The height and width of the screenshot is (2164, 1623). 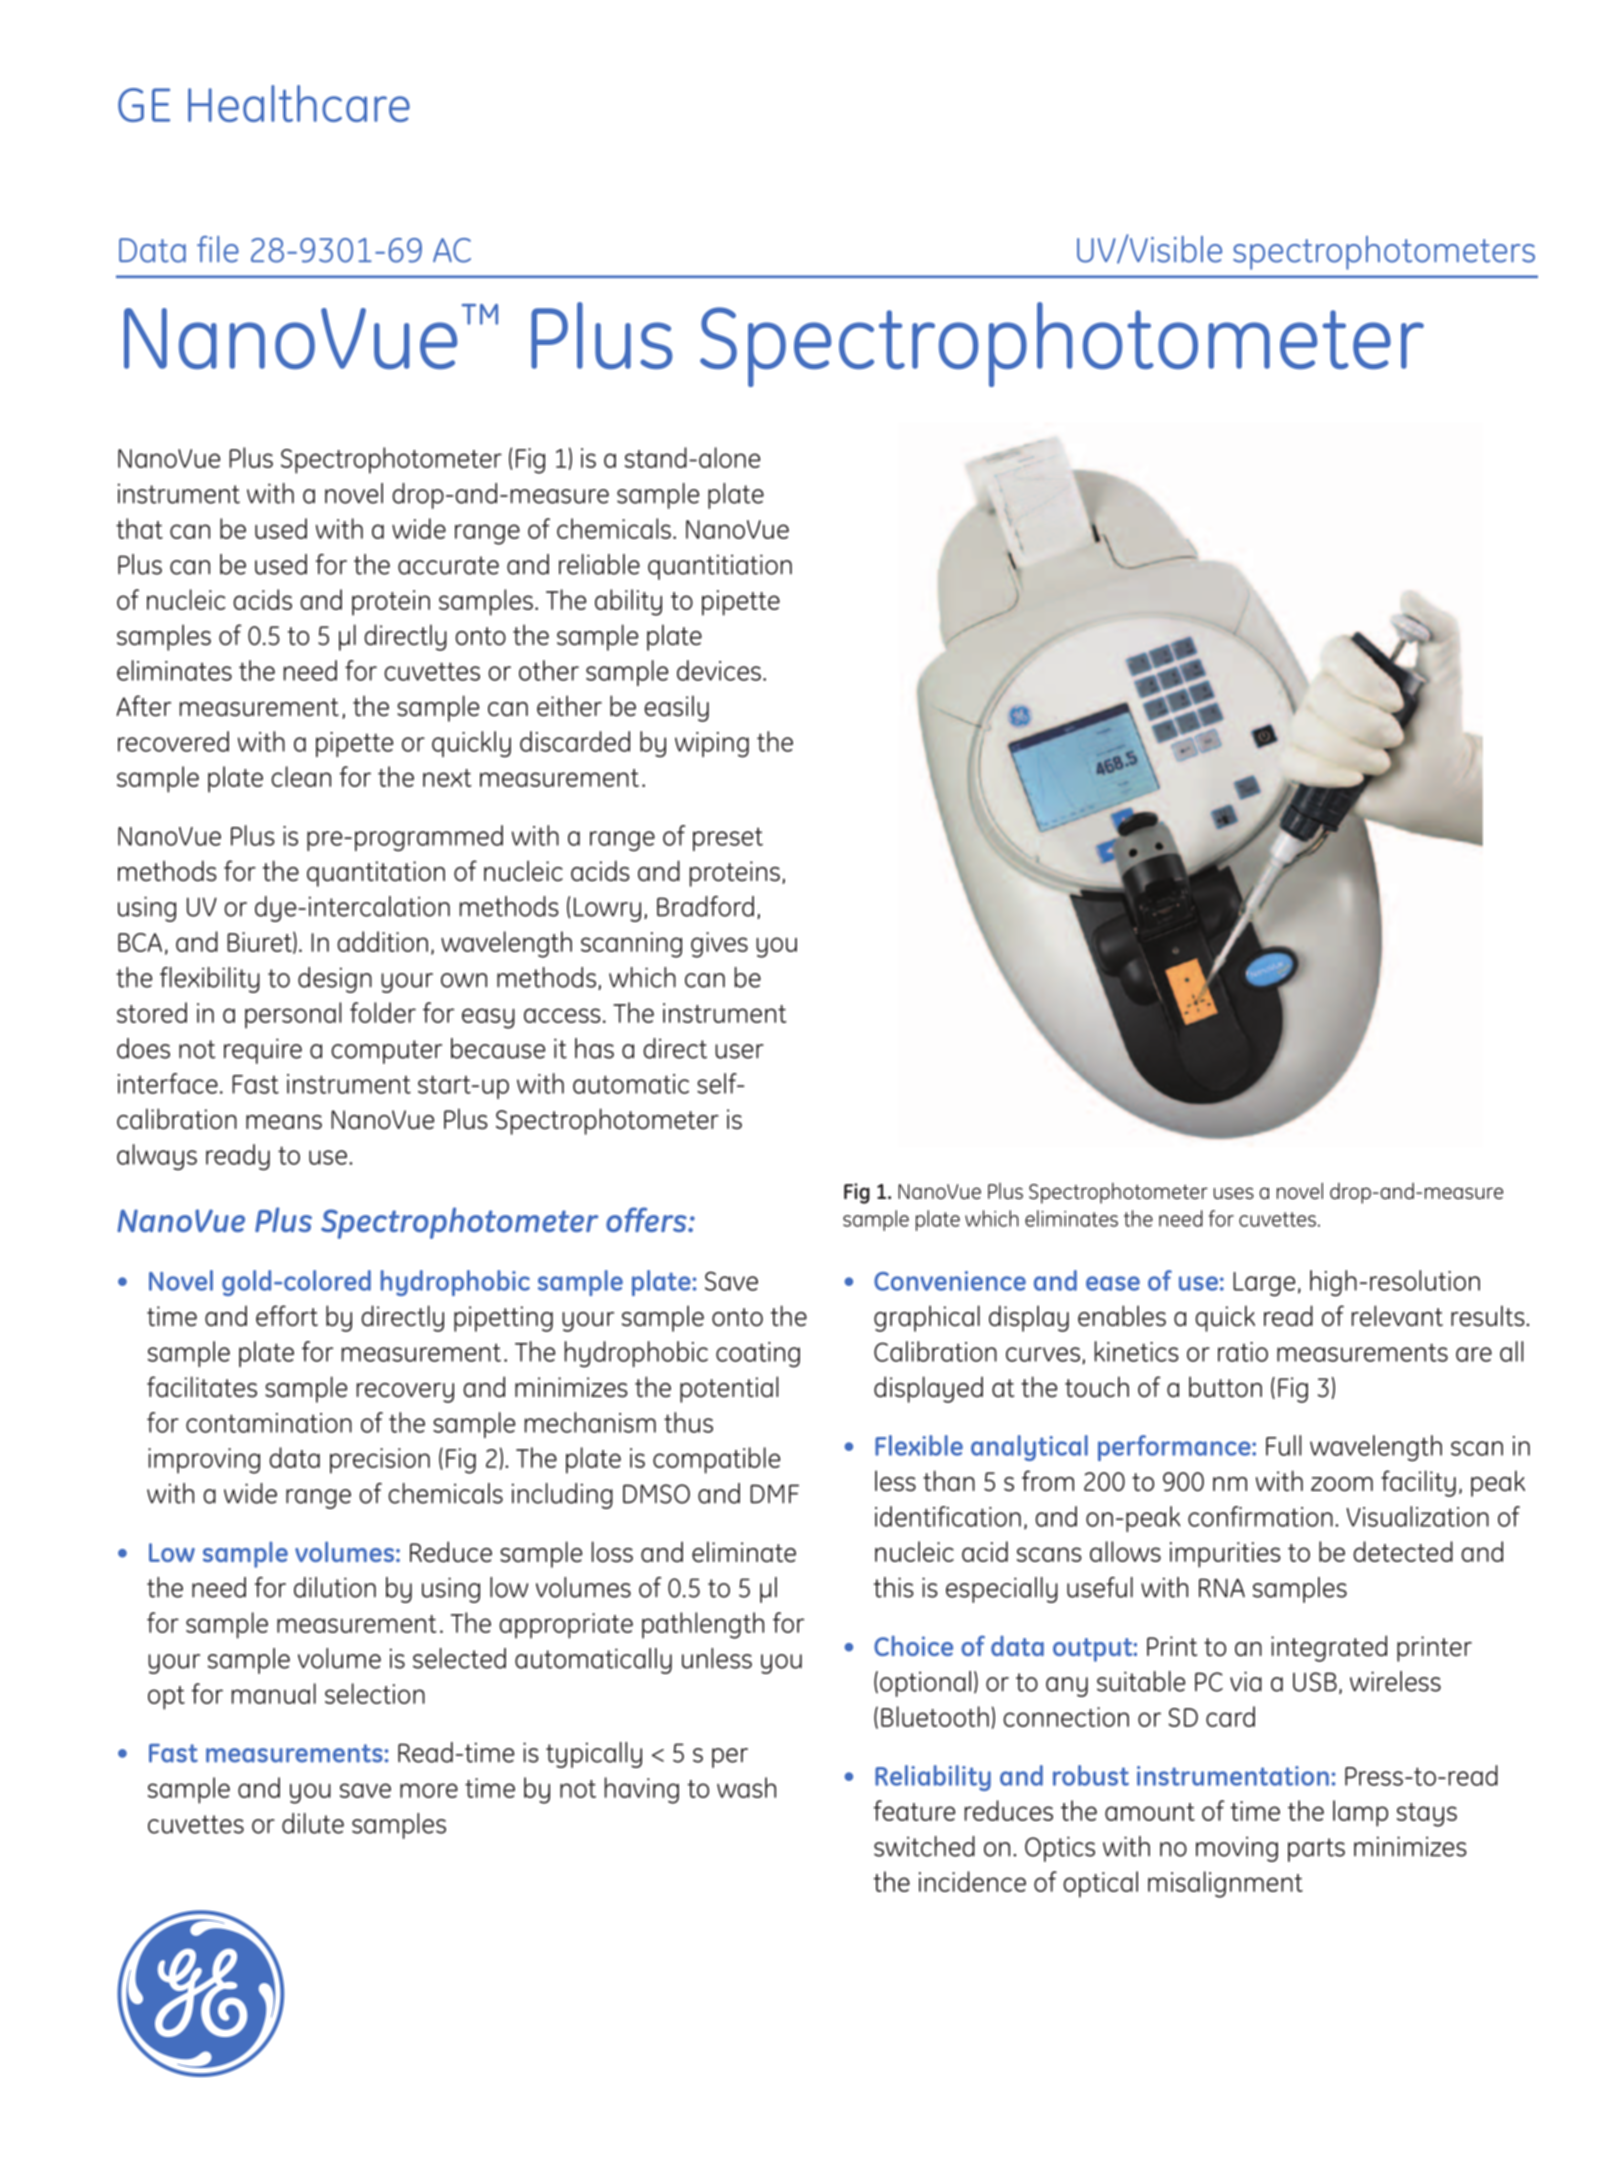 What do you see at coordinates (301, 776) in the screenshot?
I see `clean` at bounding box center [301, 776].
